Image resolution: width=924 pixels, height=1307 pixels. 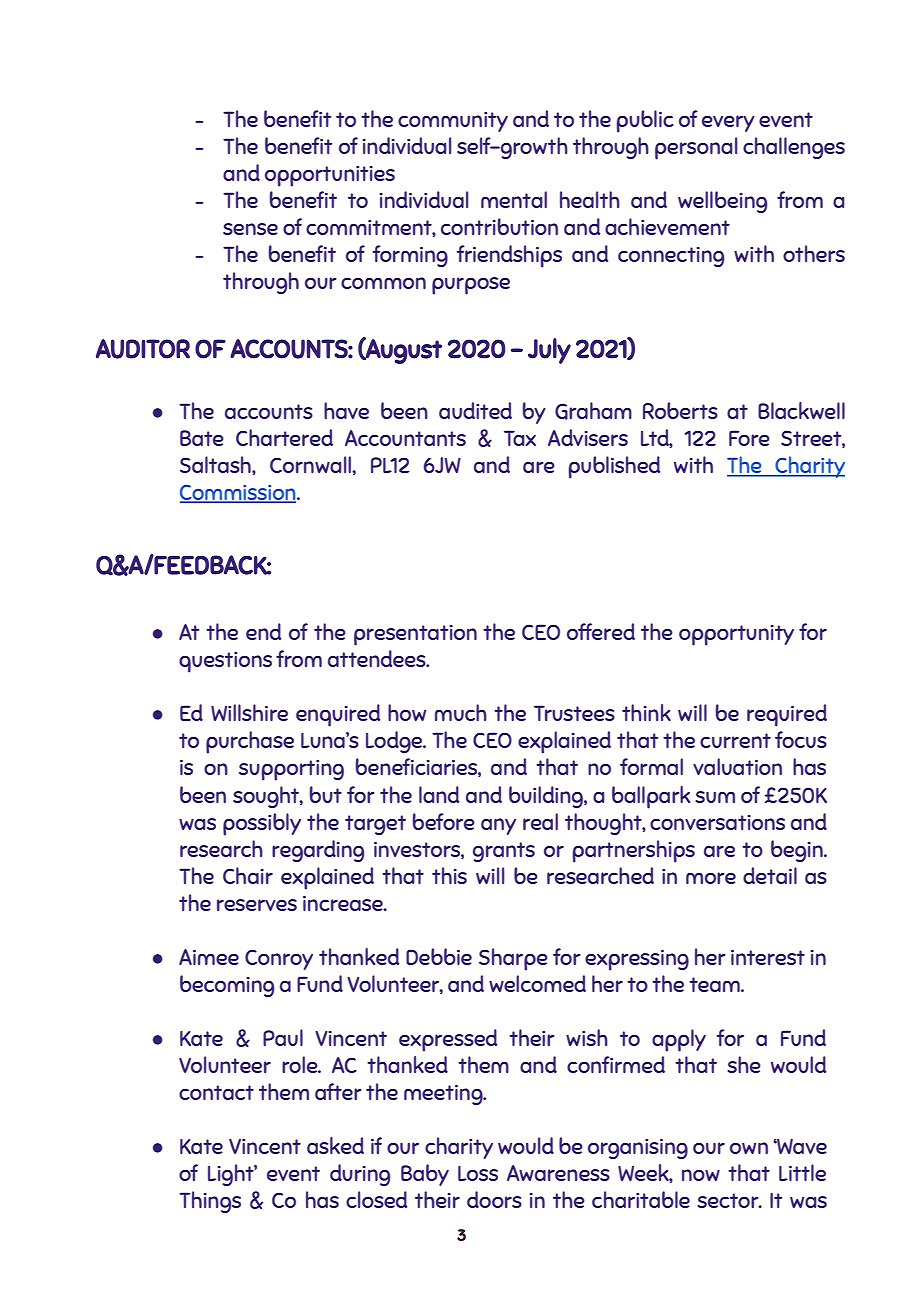 I want to click on Loss, so click(x=478, y=1173).
